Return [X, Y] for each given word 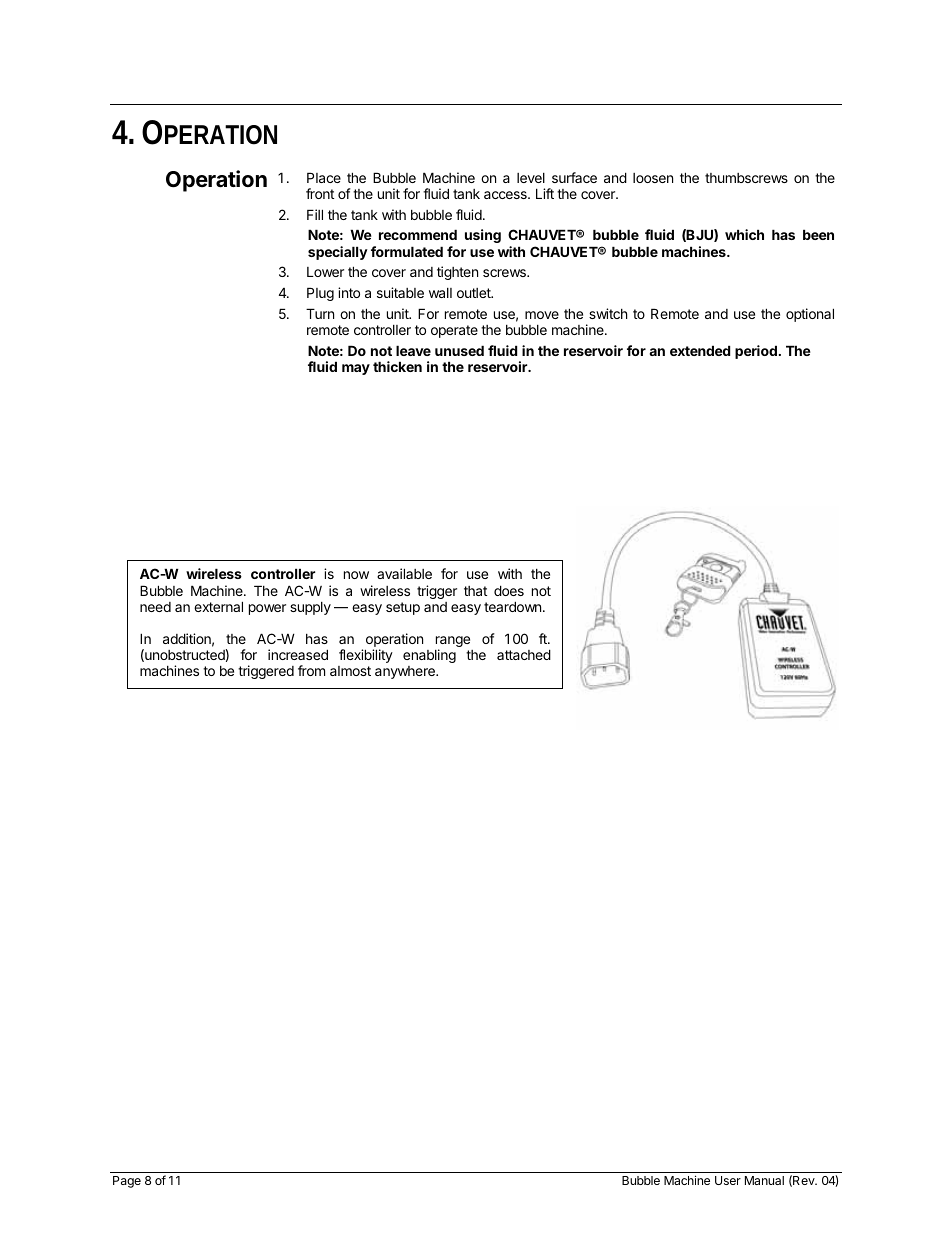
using [483, 236]
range [453, 643]
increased [298, 654]
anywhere [406, 672]
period [756, 352]
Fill [315, 214]
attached [524, 654]
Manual [764, 1180]
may [356, 369]
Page [127, 1182]
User [728, 1180]
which [744, 234]
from [311, 670]
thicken [397, 366]
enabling [429, 656]
